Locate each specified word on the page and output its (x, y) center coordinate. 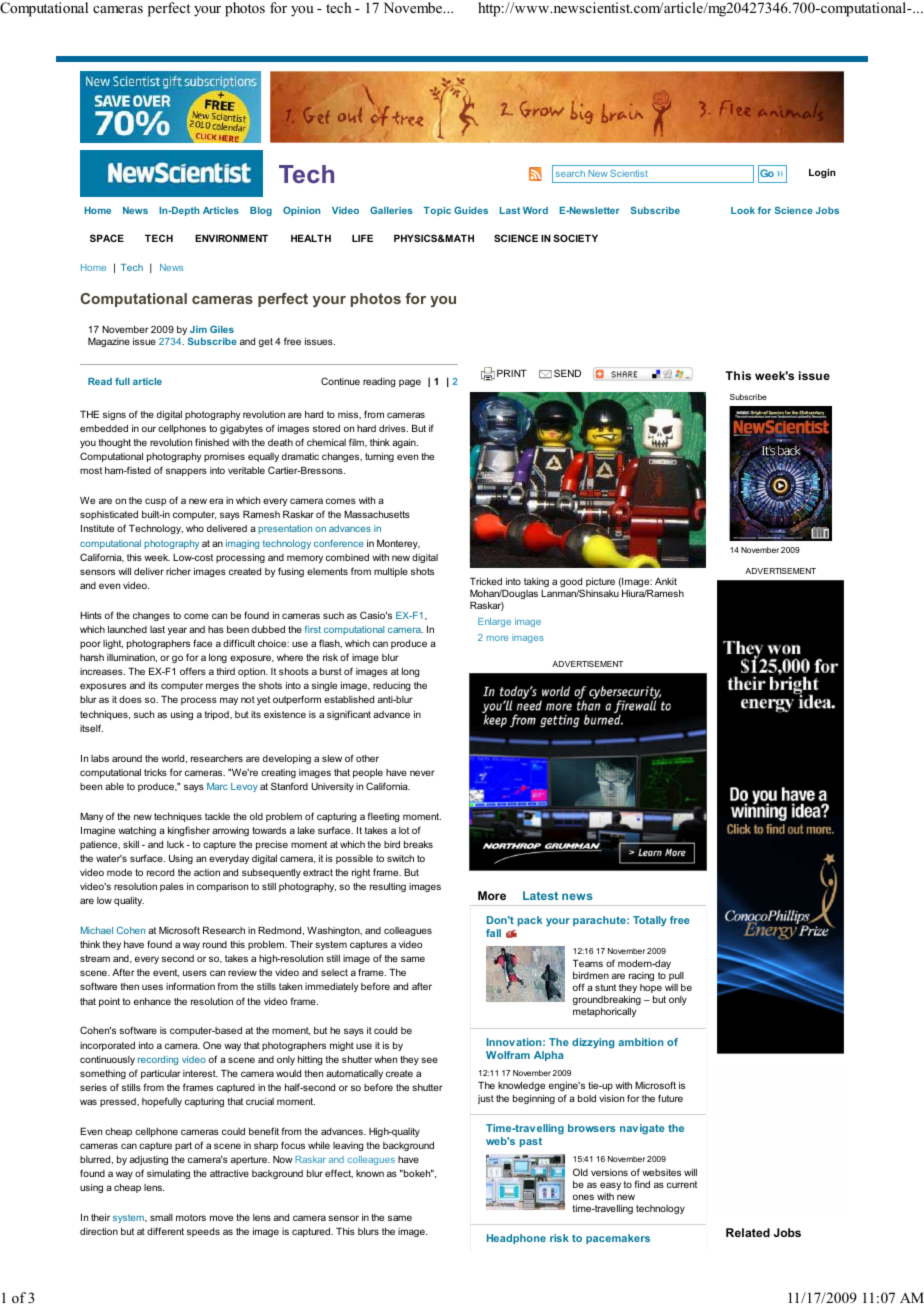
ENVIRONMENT (231, 238)
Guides (471, 210)
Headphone (516, 1239)
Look (743, 210)
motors (191, 1217)
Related (748, 1232)
